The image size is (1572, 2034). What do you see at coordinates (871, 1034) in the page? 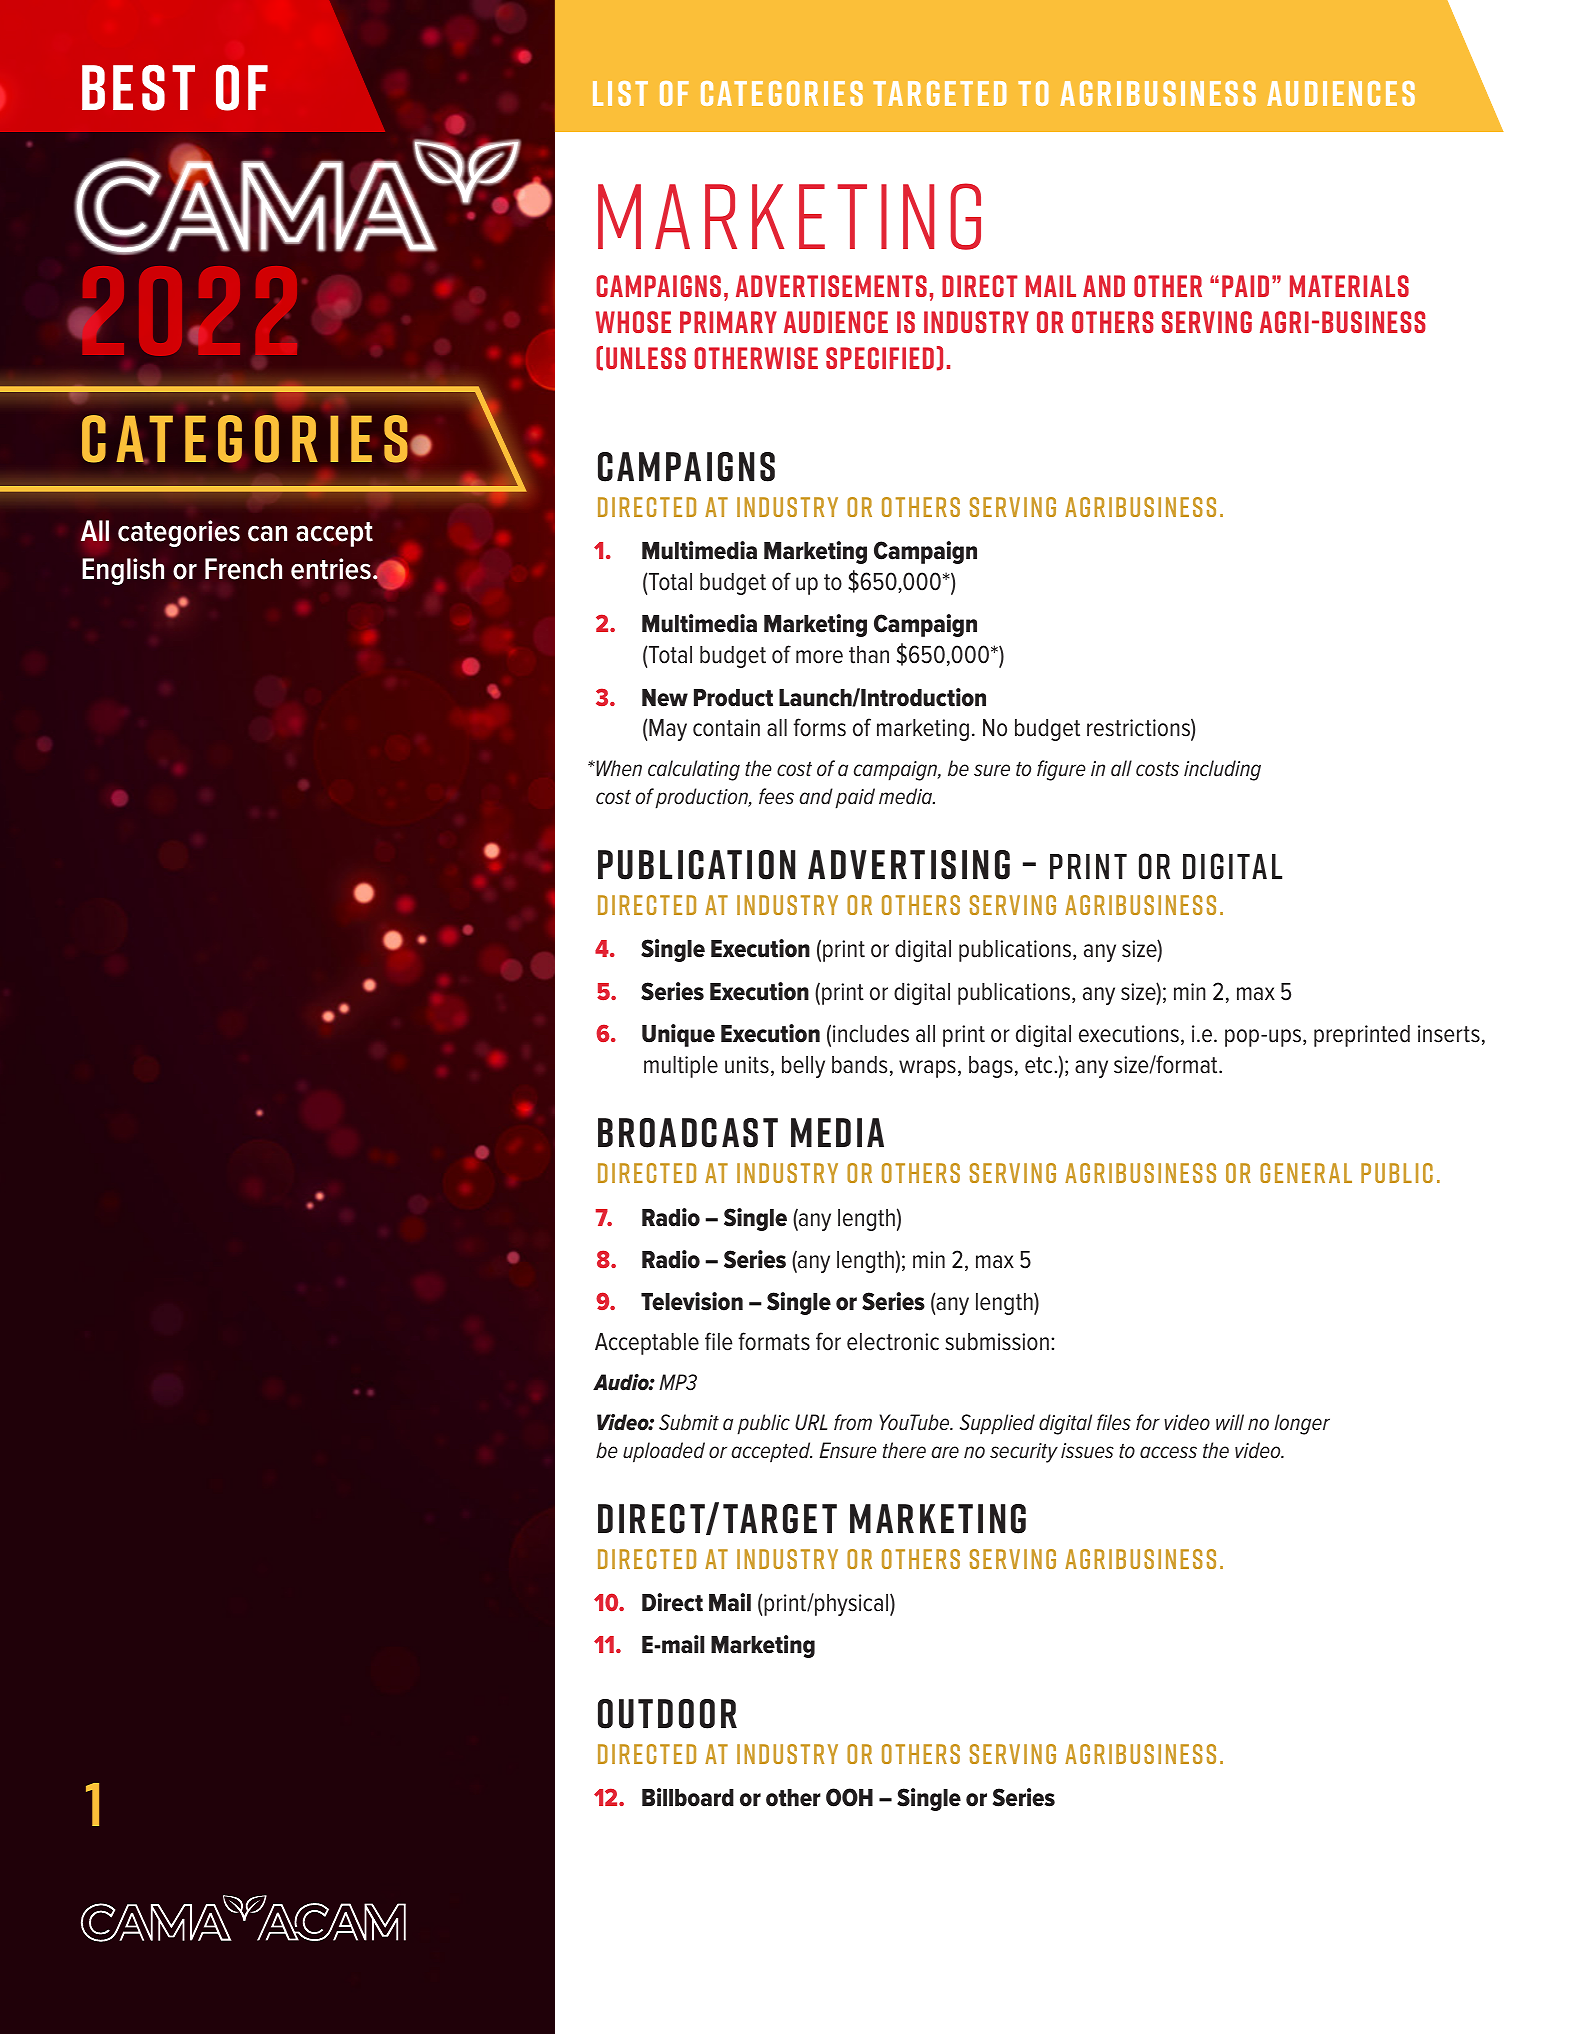
I see `includes` at bounding box center [871, 1034].
